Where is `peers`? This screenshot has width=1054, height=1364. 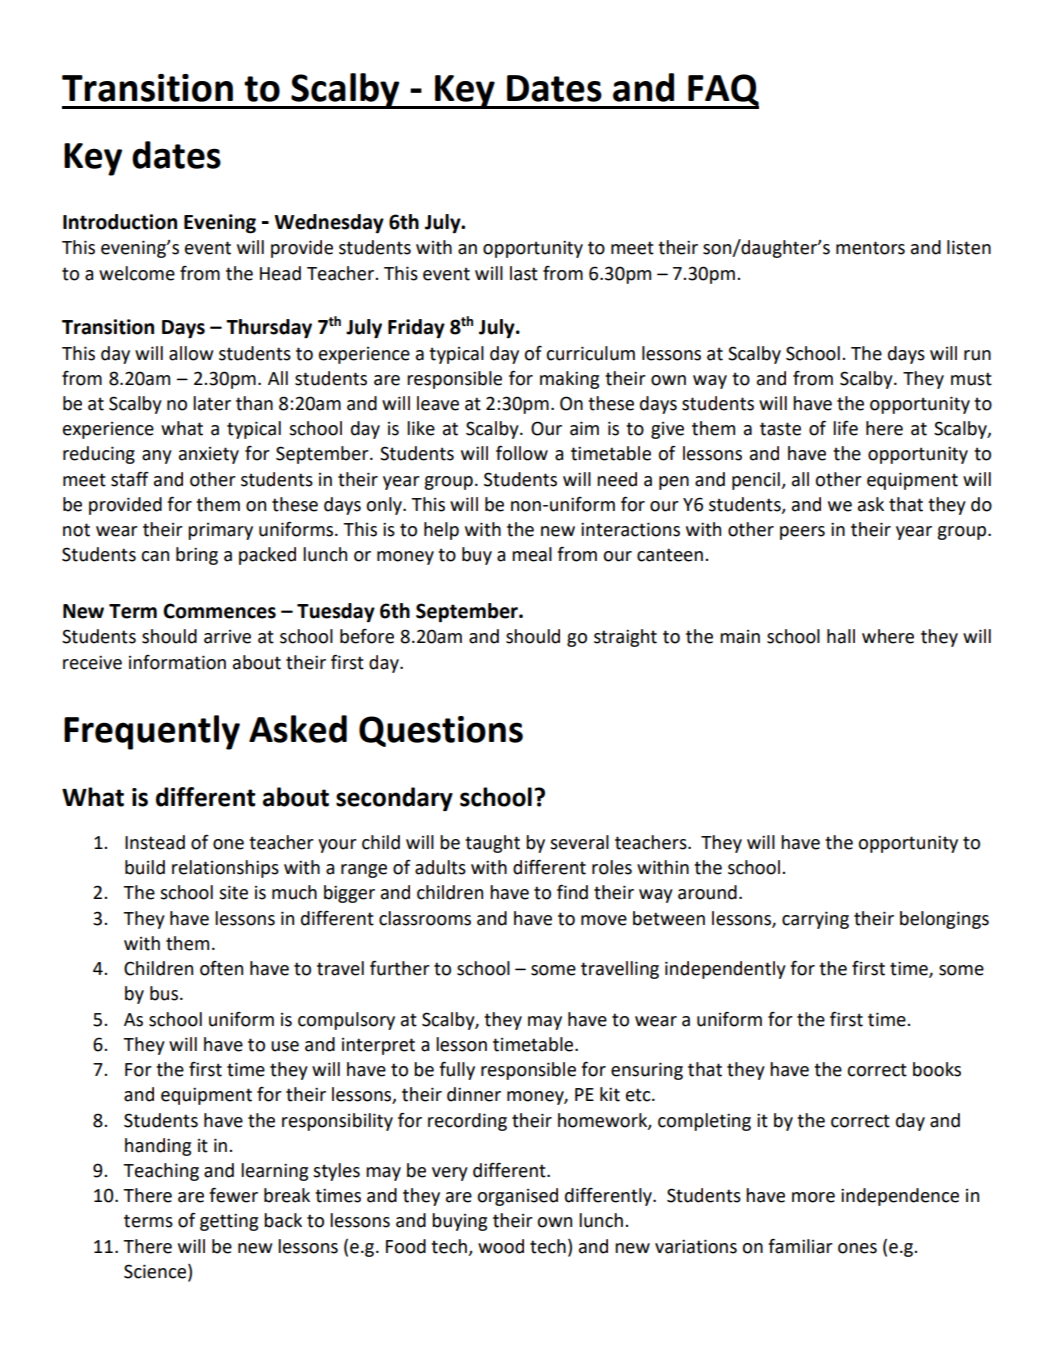 peers is located at coordinates (802, 533).
